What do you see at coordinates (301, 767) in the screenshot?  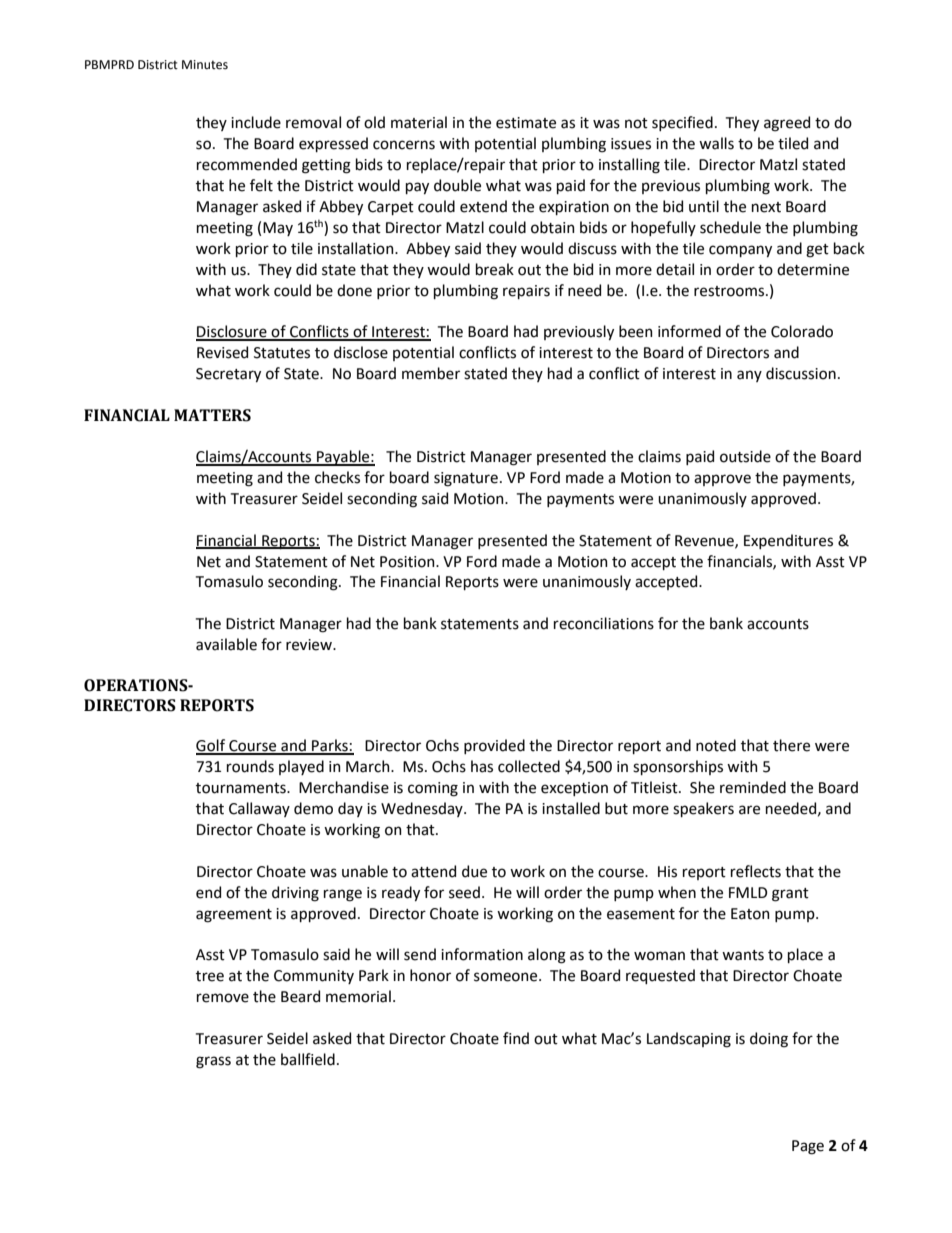 I see `played` at bounding box center [301, 767].
